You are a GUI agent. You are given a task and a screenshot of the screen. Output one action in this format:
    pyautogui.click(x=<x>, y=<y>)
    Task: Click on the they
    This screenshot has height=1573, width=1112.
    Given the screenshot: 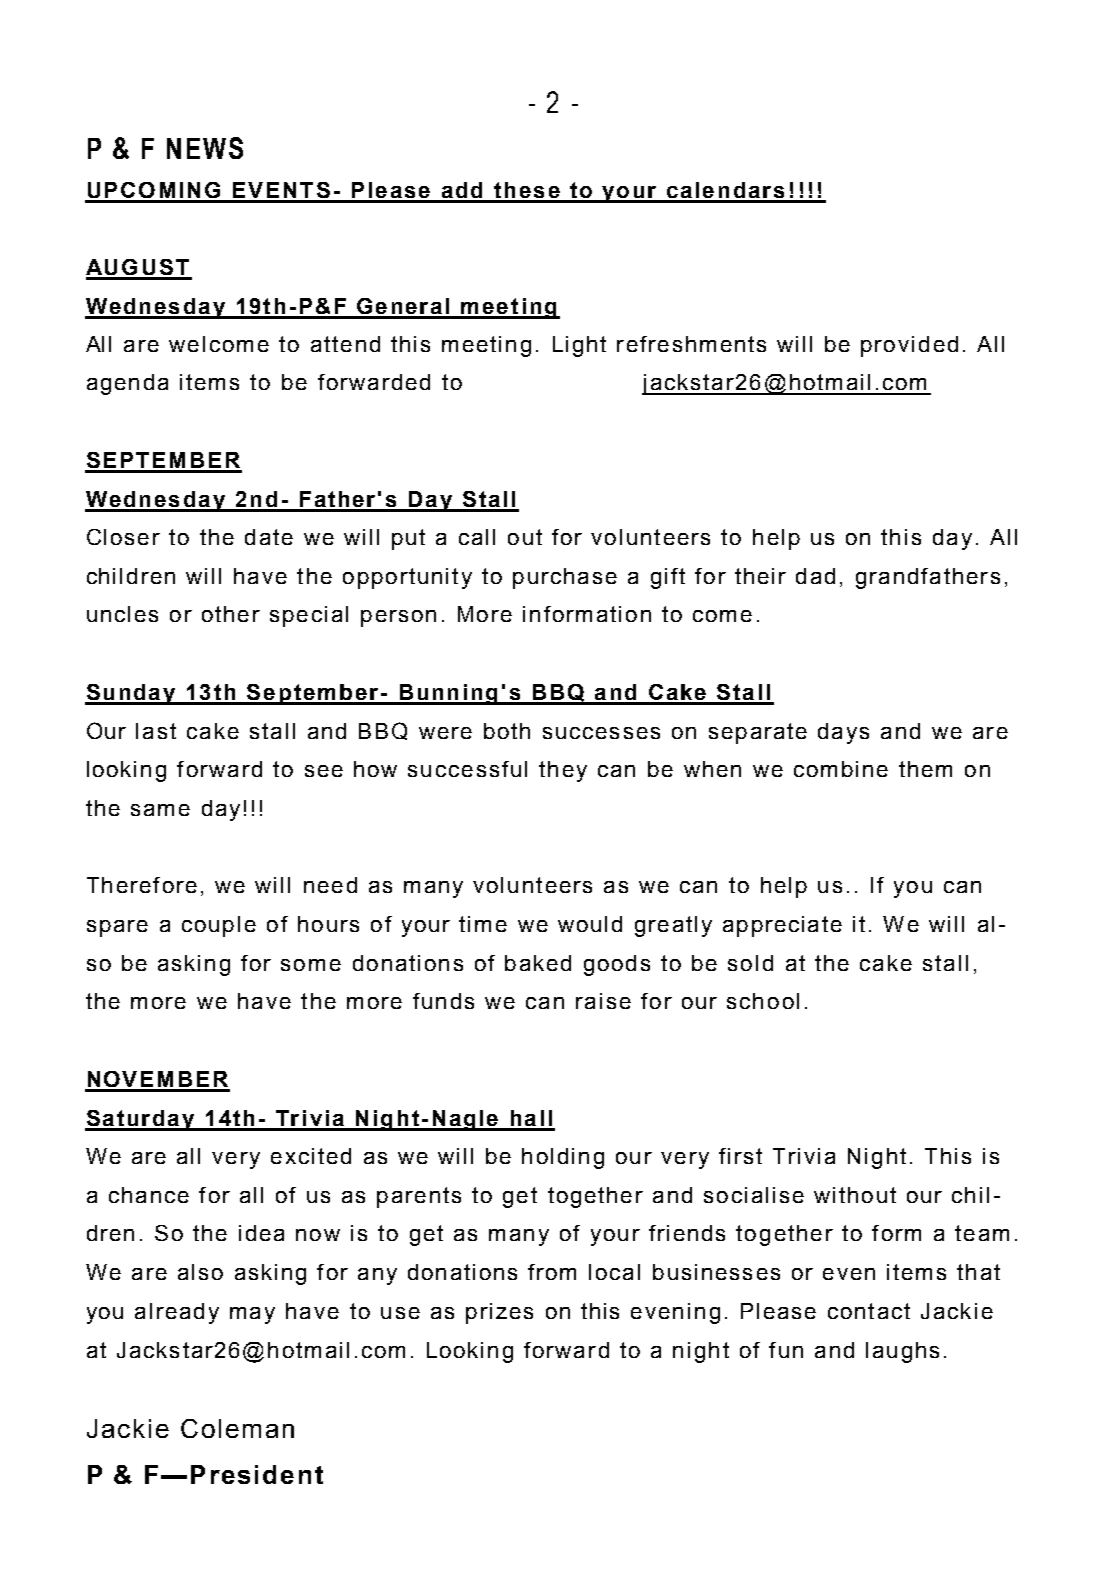 What is the action you would take?
    pyautogui.click(x=563, y=771)
